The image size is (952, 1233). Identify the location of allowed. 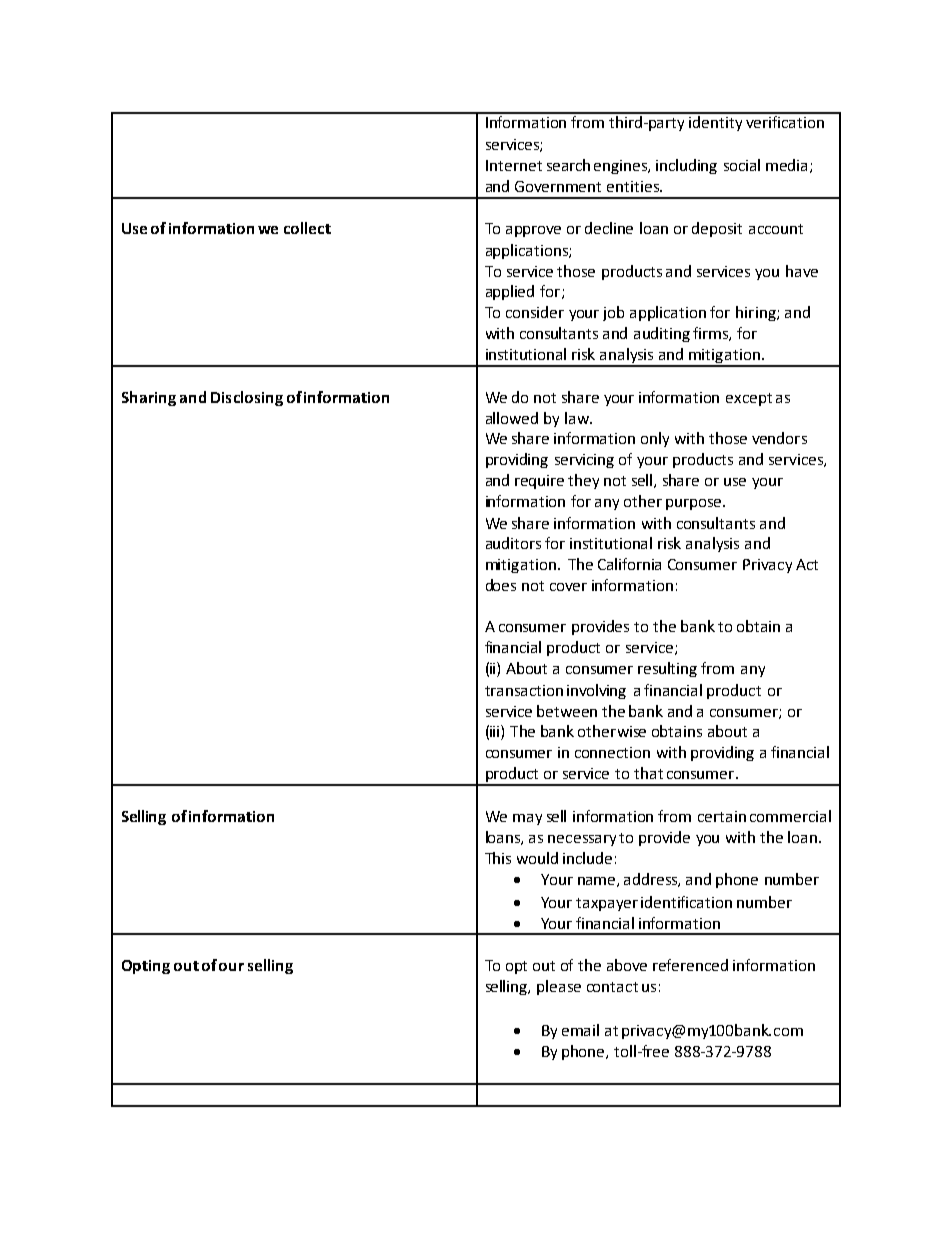
(512, 418).
